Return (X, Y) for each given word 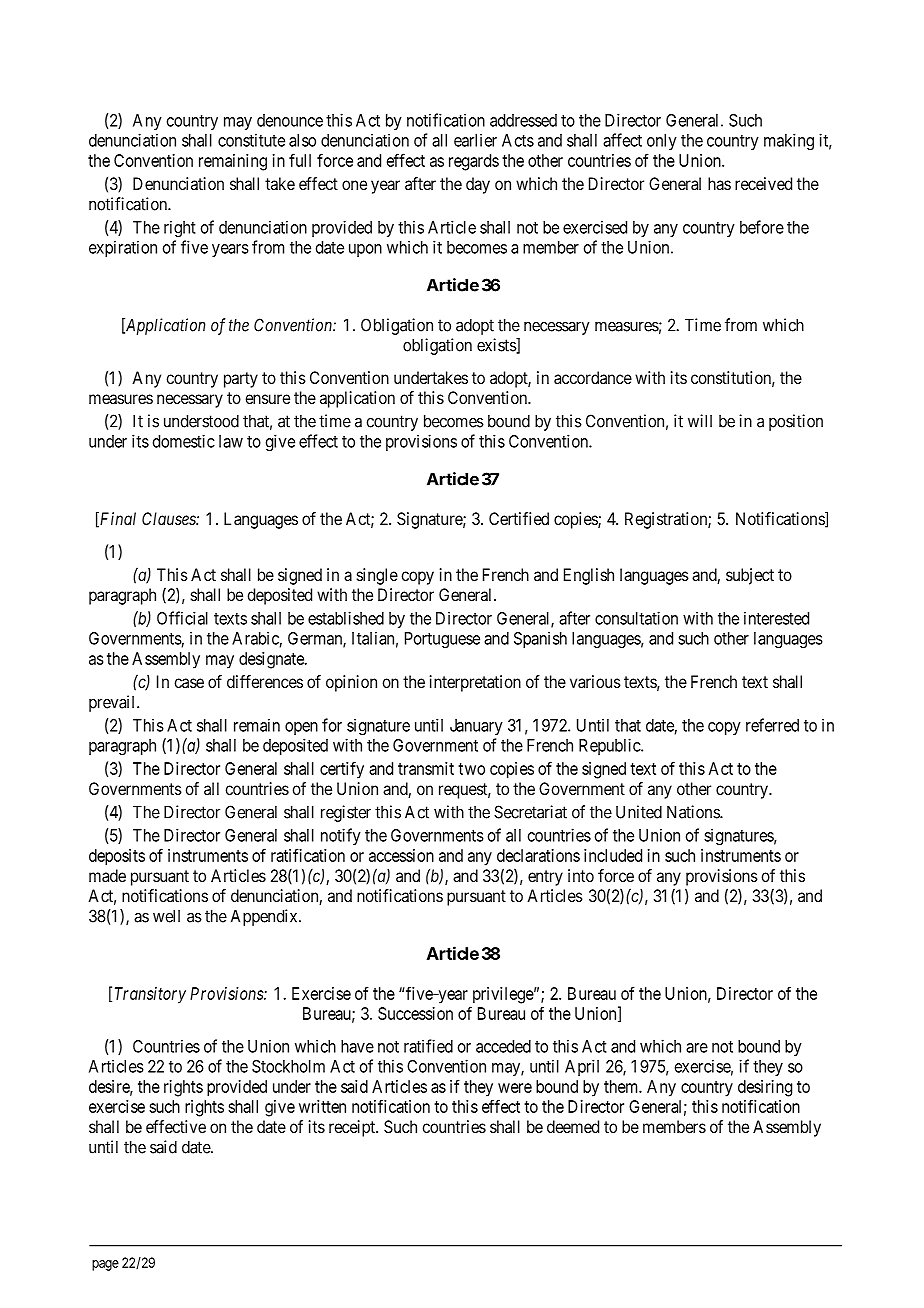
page (105, 1265)
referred (772, 725)
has (719, 183)
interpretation (475, 683)
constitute (251, 140)
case (189, 683)
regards (474, 162)
